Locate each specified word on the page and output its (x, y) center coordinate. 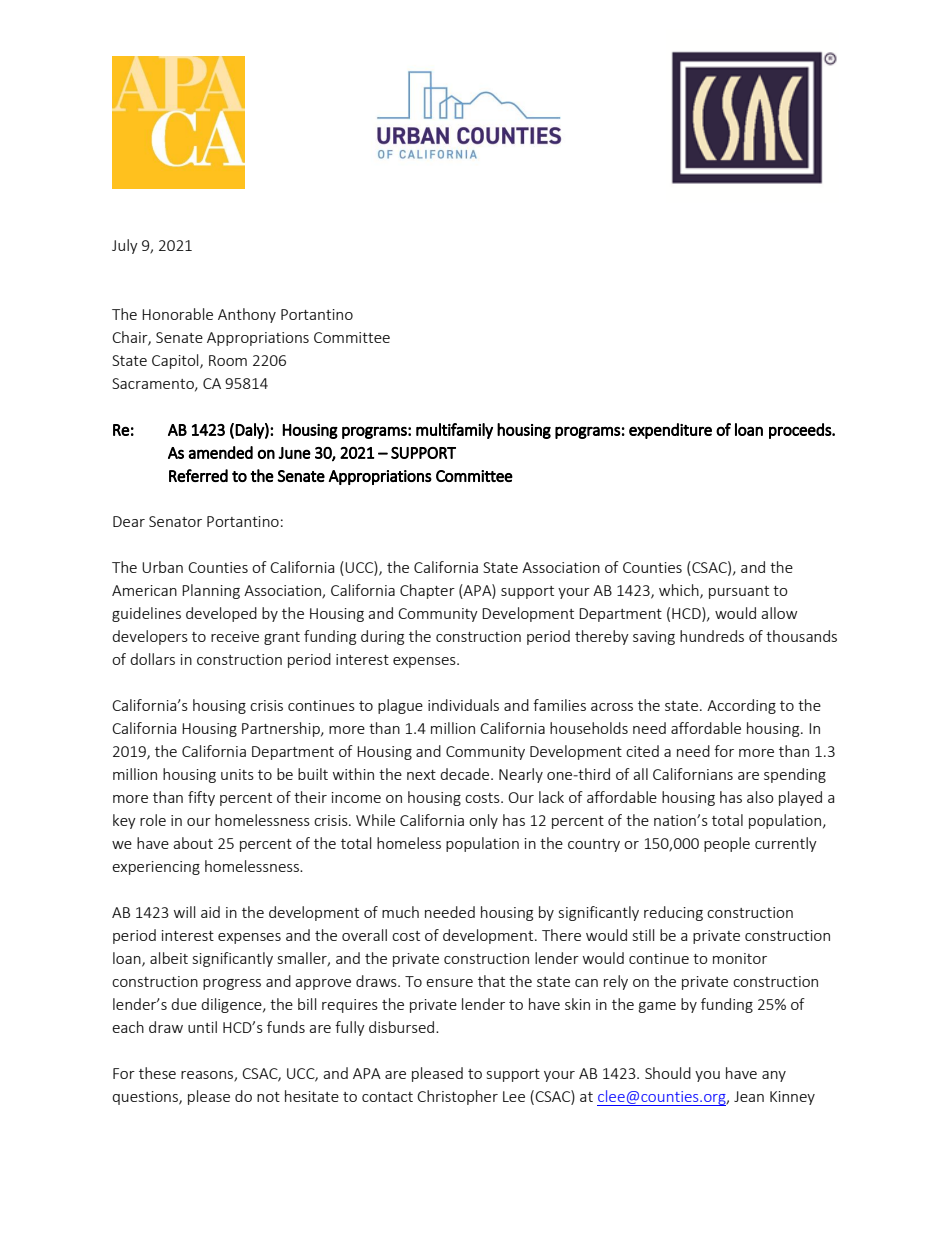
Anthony (247, 315)
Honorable (177, 314)
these (157, 1073)
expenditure (670, 431)
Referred (198, 475)
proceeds (801, 431)
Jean (749, 1096)
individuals (463, 705)
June (294, 453)
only (483, 821)
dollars (152, 659)
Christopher (457, 1097)
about (193, 843)
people (727, 844)
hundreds (712, 636)
